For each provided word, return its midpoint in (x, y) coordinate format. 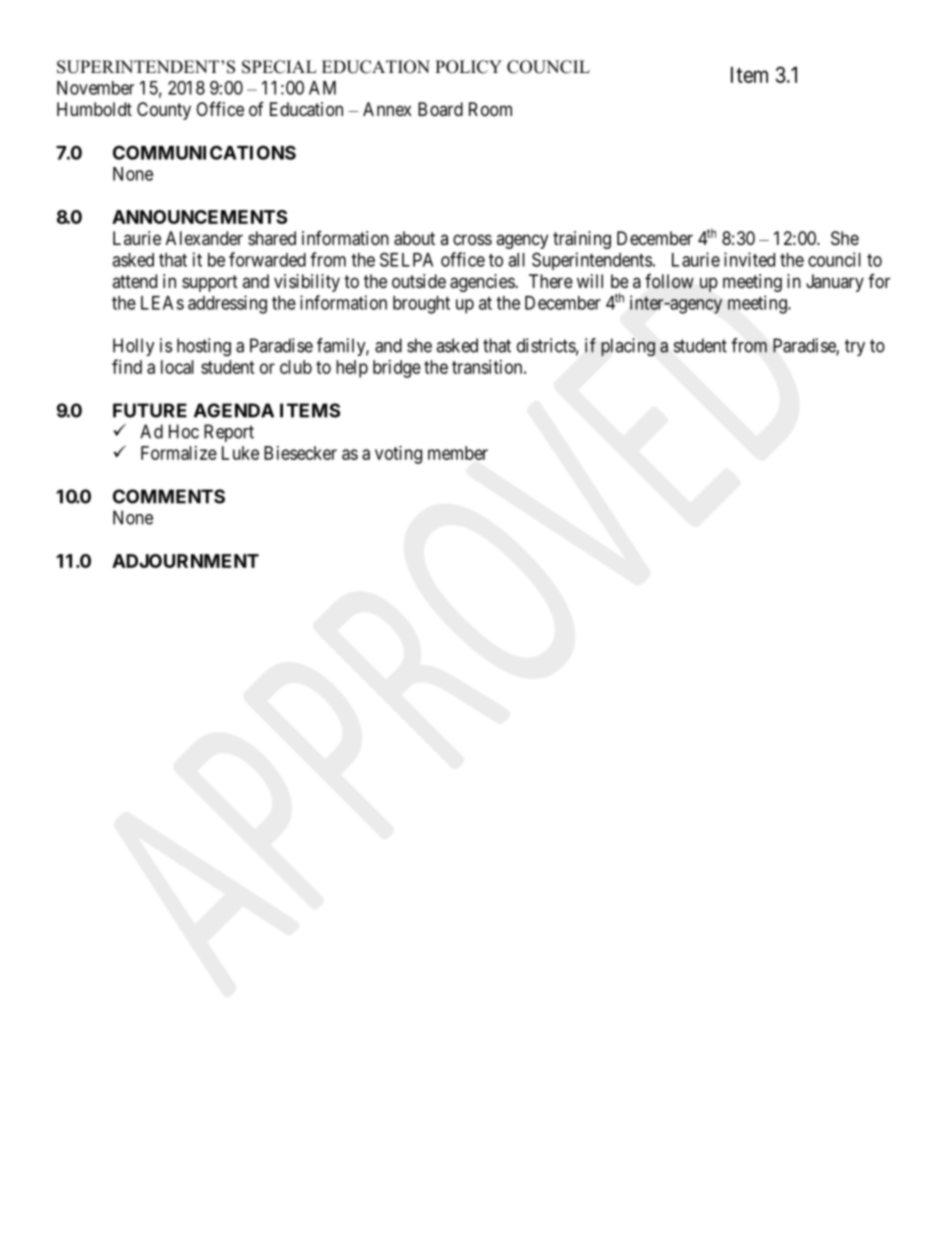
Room (490, 109)
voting (398, 455)
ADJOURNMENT (185, 561)
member (458, 453)
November (95, 88)
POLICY (468, 67)
